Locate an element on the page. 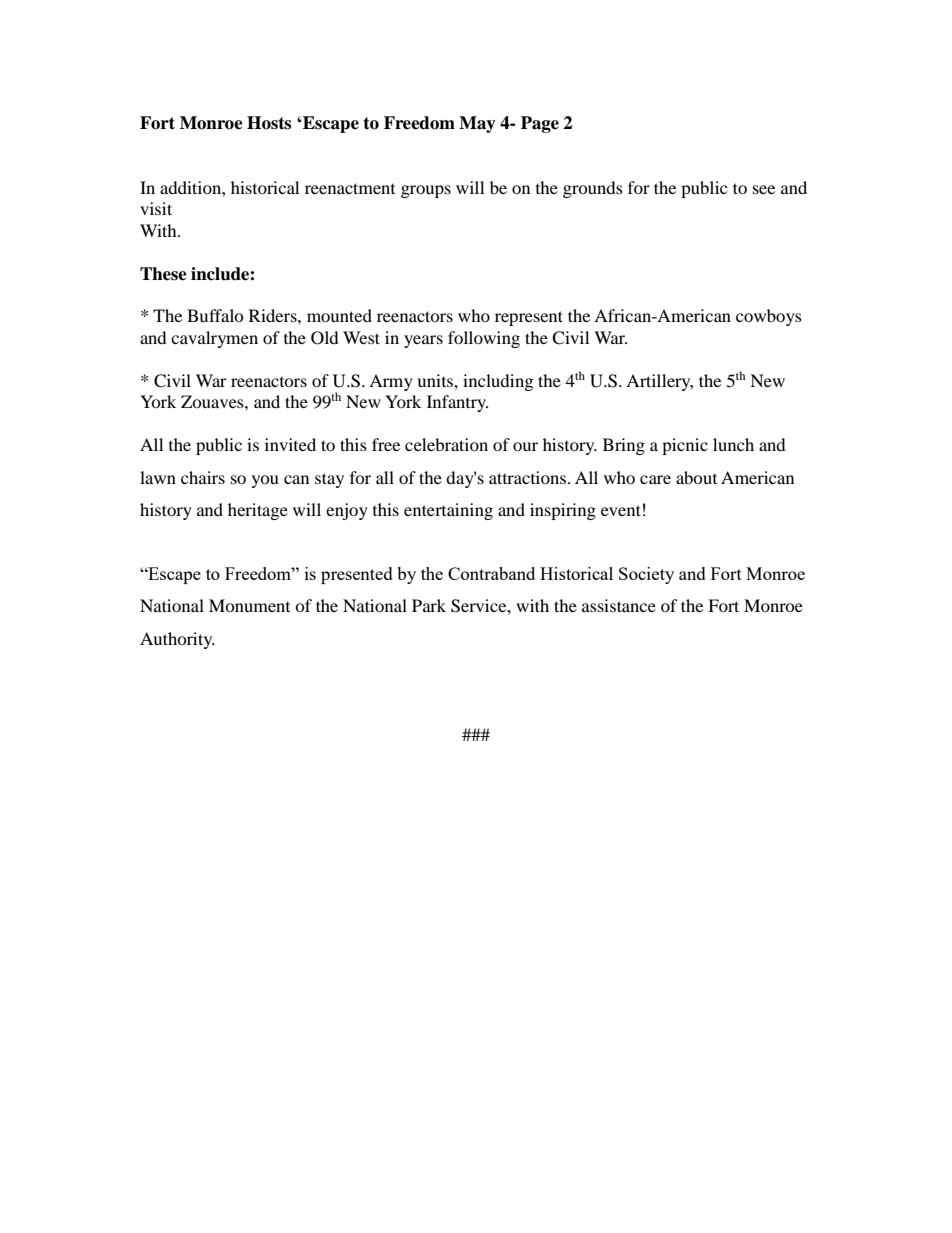  May is located at coordinates (477, 124).
